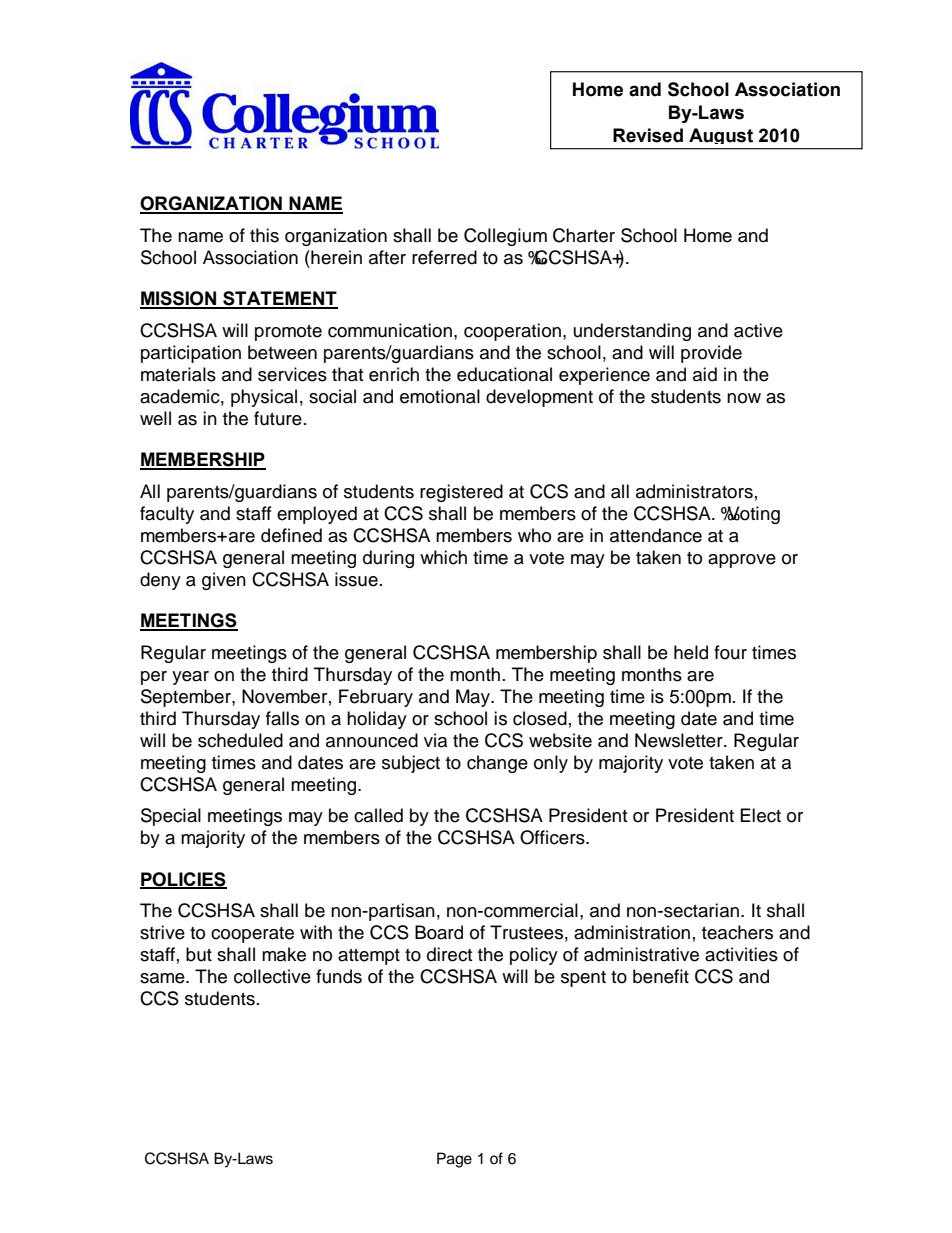 The width and height of the screenshot is (952, 1233). Describe the element at coordinates (721, 136) in the screenshot. I see `August` at that location.
